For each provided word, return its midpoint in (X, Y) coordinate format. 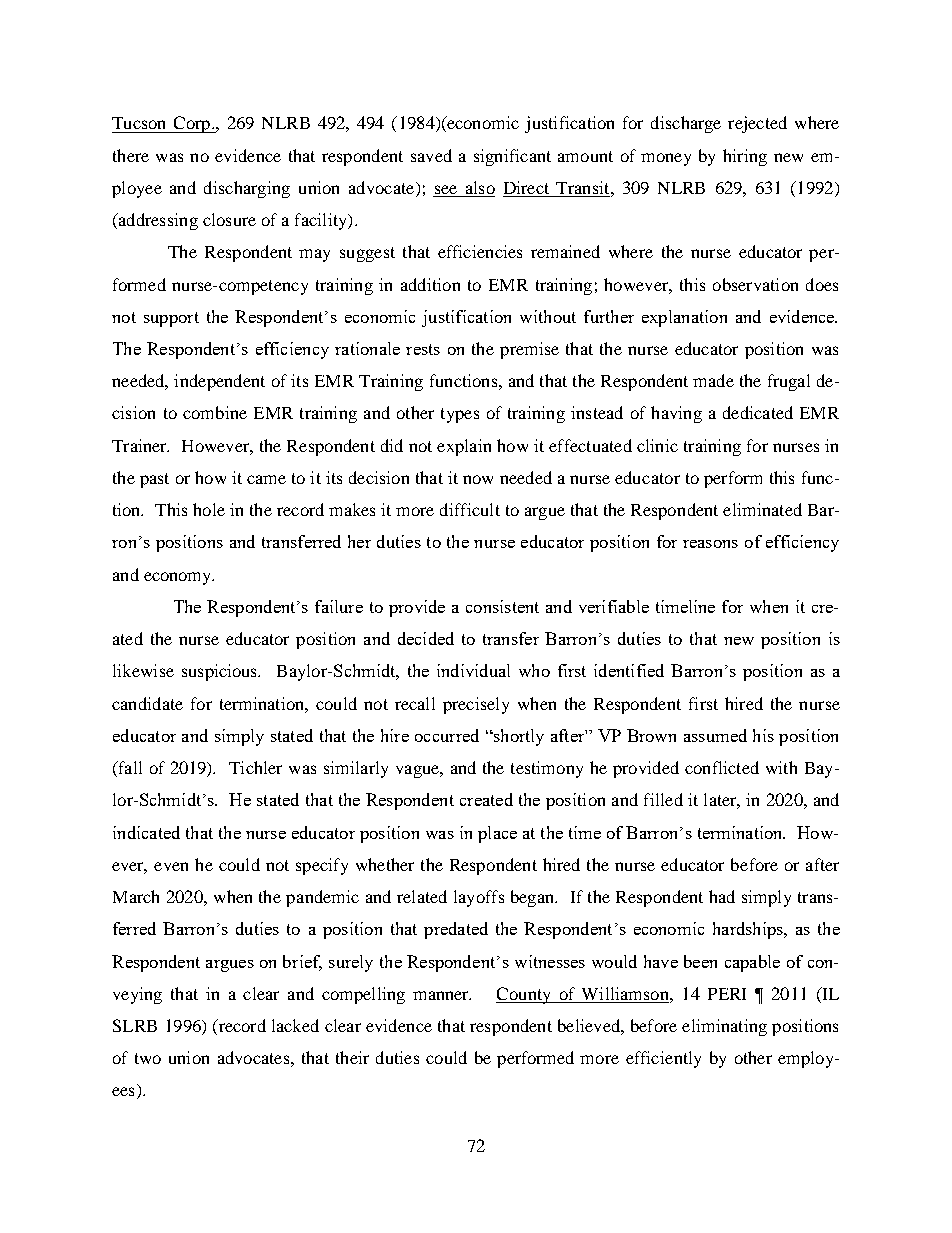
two (148, 1058)
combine (215, 412)
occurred (447, 735)
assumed (715, 735)
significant (512, 157)
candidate (147, 703)
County (524, 995)
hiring (745, 157)
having (676, 414)
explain (464, 447)
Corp (192, 124)
